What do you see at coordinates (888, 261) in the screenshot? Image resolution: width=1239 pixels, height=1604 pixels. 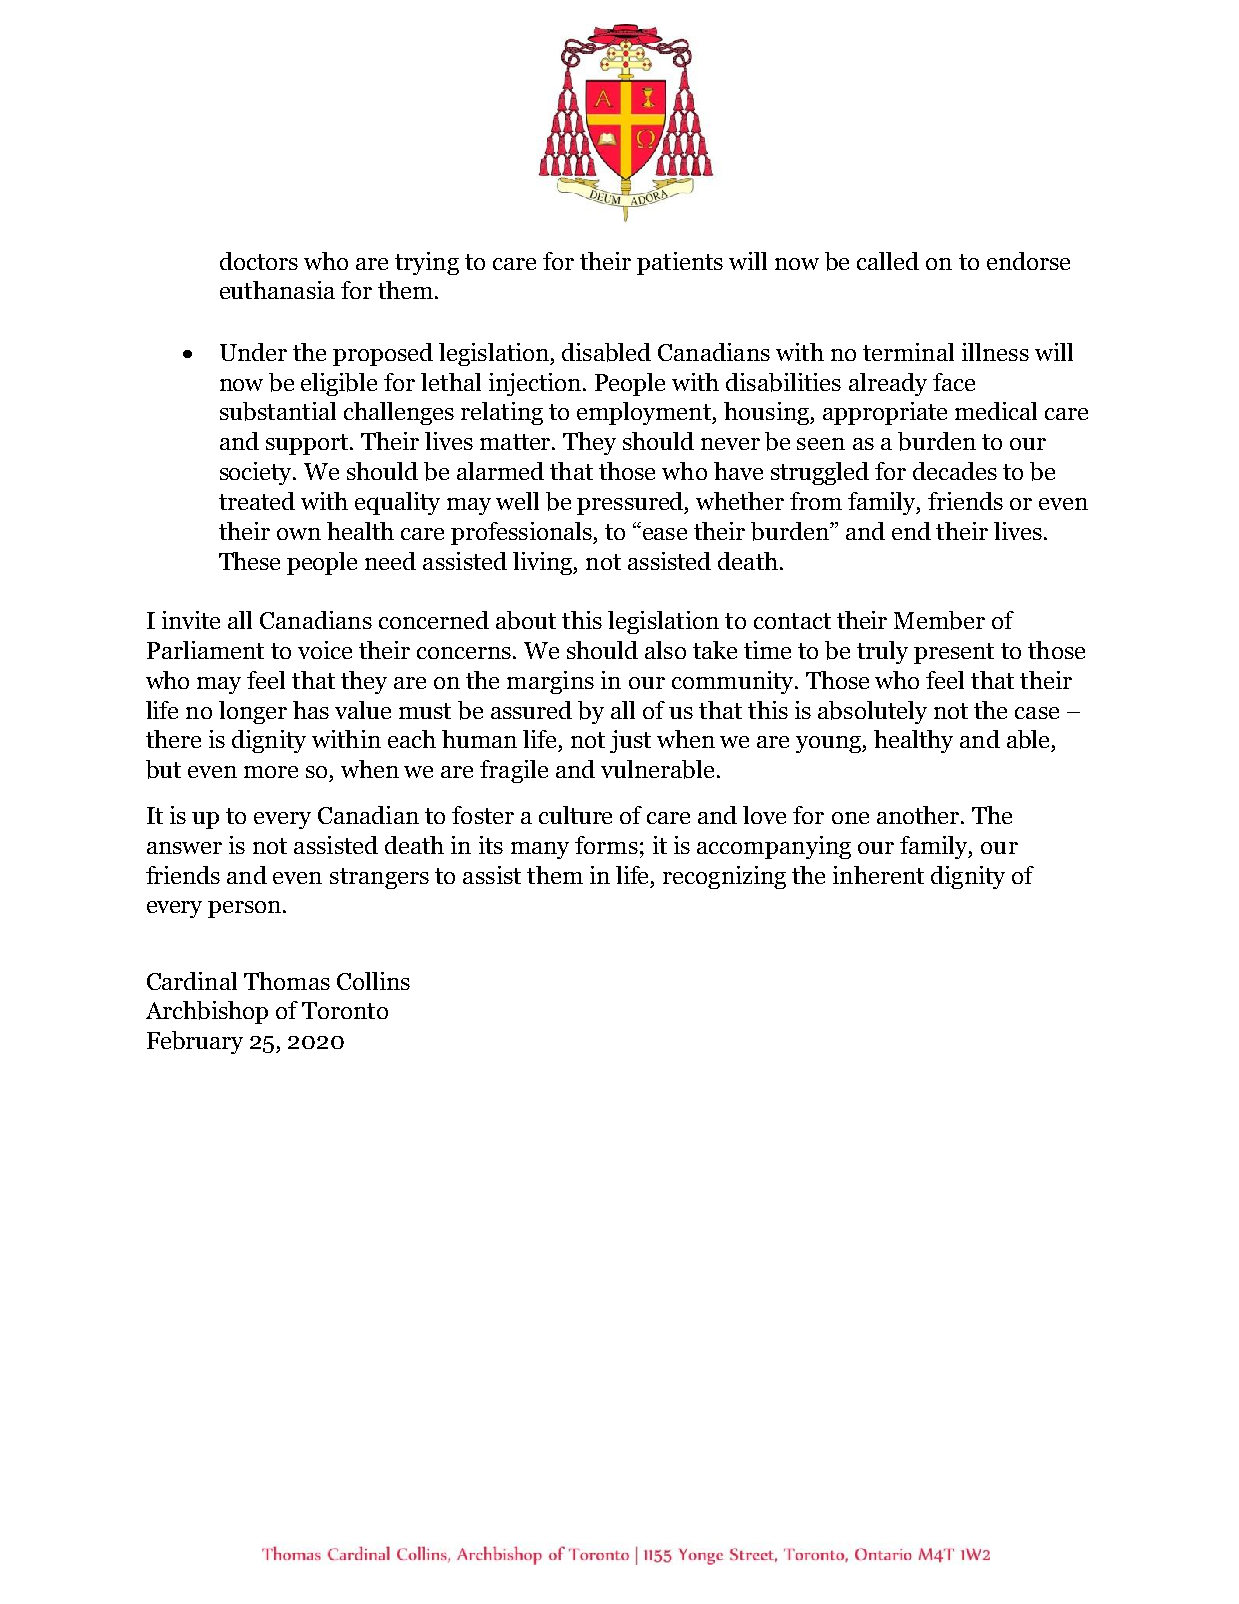 I see `called` at bounding box center [888, 261].
